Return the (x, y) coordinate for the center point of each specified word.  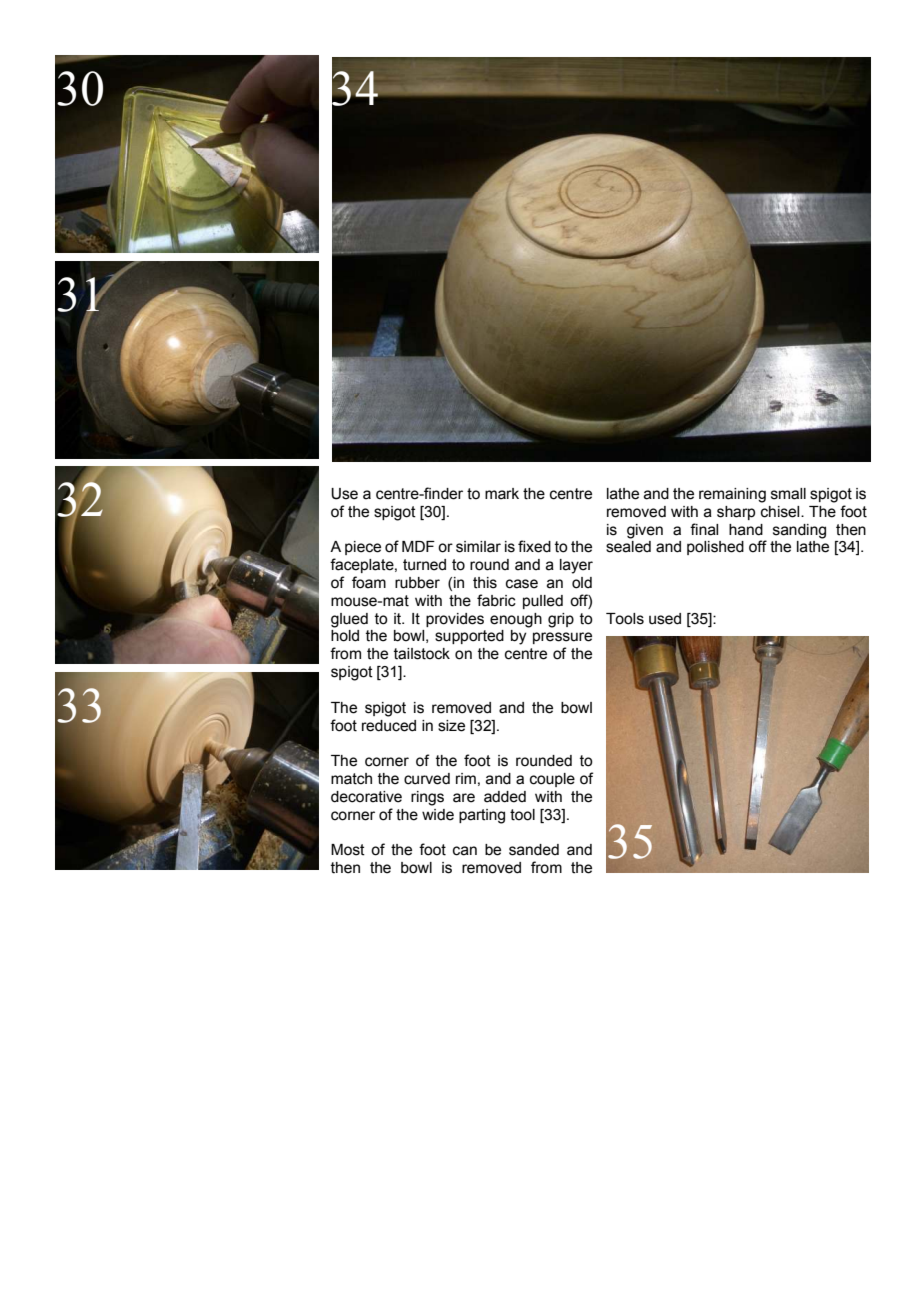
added (505, 797)
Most (348, 850)
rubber (417, 583)
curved (427, 779)
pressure (562, 638)
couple (552, 780)
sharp (736, 513)
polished (715, 548)
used (665, 619)
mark (502, 494)
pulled (543, 602)
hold (345, 636)
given (645, 531)
